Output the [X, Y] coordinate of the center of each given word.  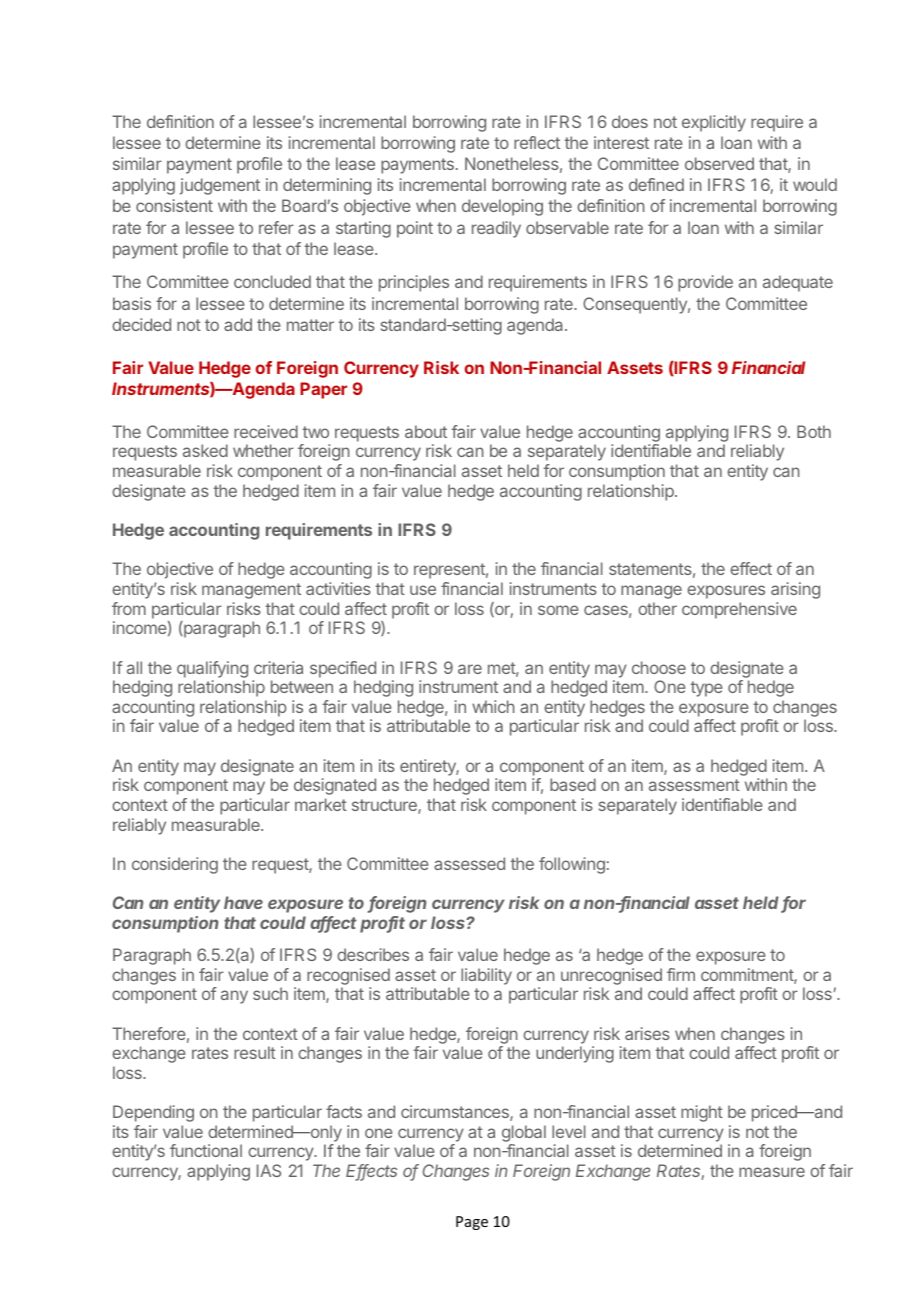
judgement [220, 186]
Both [814, 431]
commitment [748, 976]
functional [206, 1150]
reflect [537, 142]
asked [205, 450]
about [426, 431]
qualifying [212, 669]
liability [486, 976]
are [470, 669]
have [243, 902]
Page [472, 1223]
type [707, 689]
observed [719, 163]
